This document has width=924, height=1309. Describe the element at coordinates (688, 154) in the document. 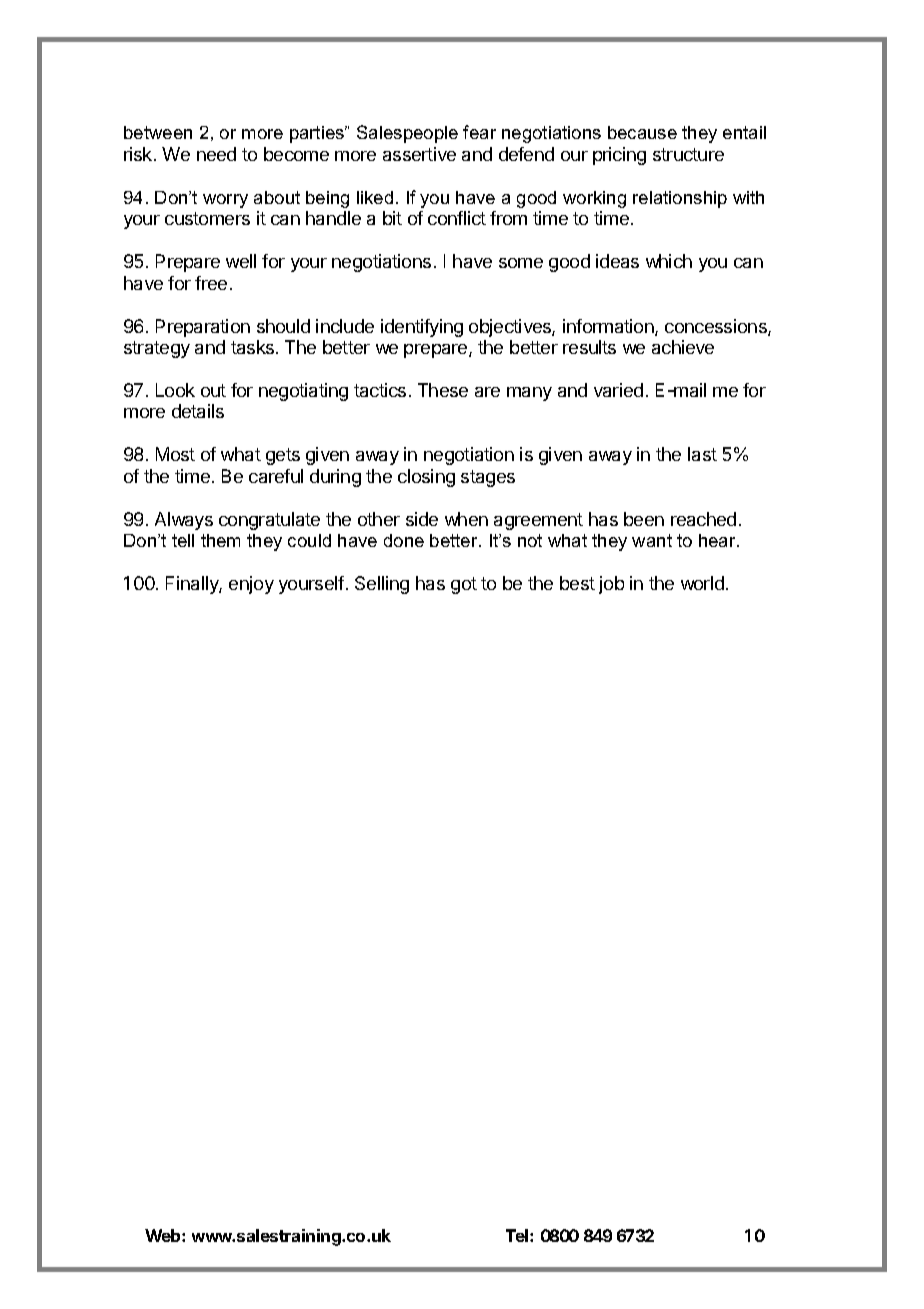

I see `structure` at that location.
